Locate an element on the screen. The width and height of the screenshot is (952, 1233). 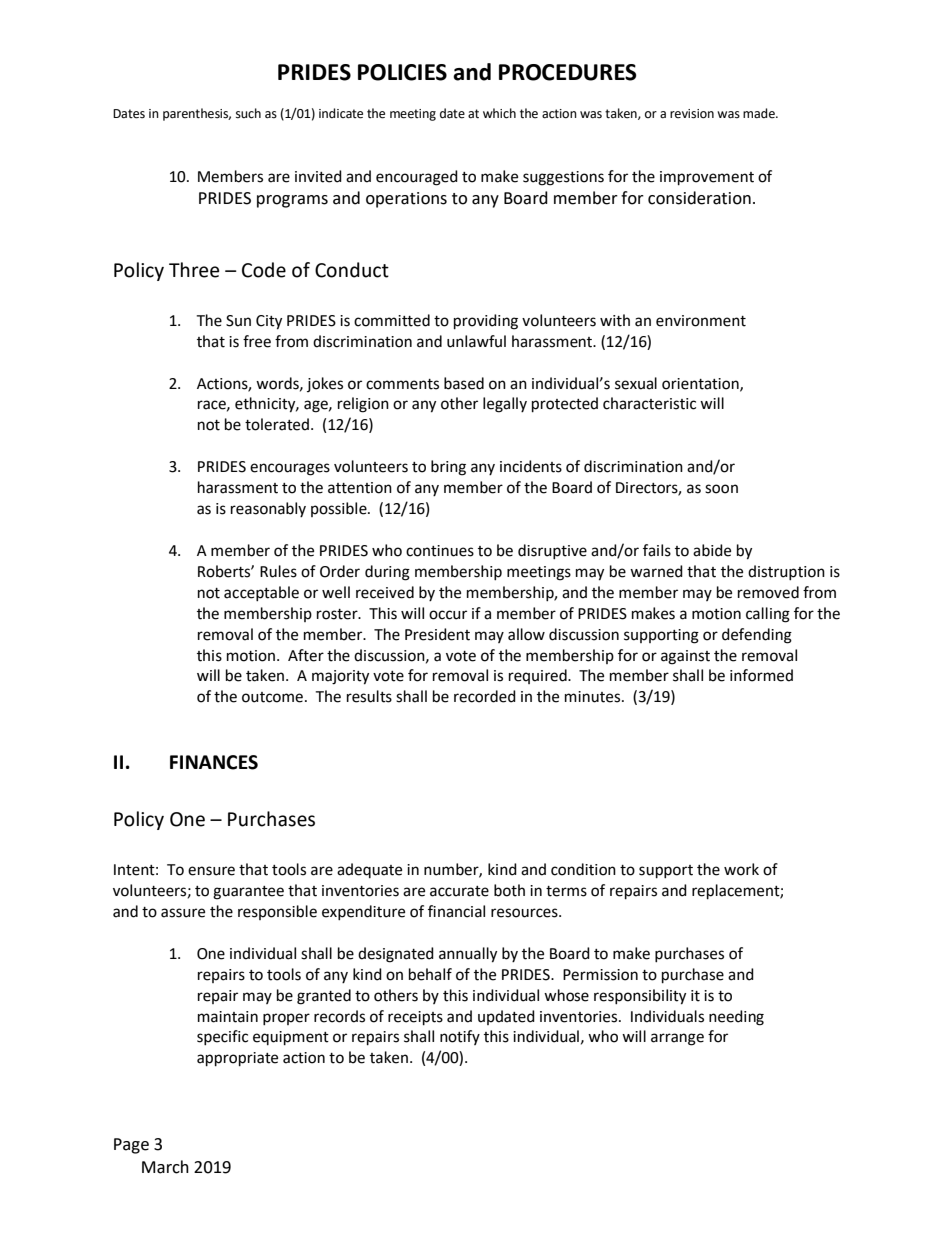
occur is located at coordinates (448, 615).
